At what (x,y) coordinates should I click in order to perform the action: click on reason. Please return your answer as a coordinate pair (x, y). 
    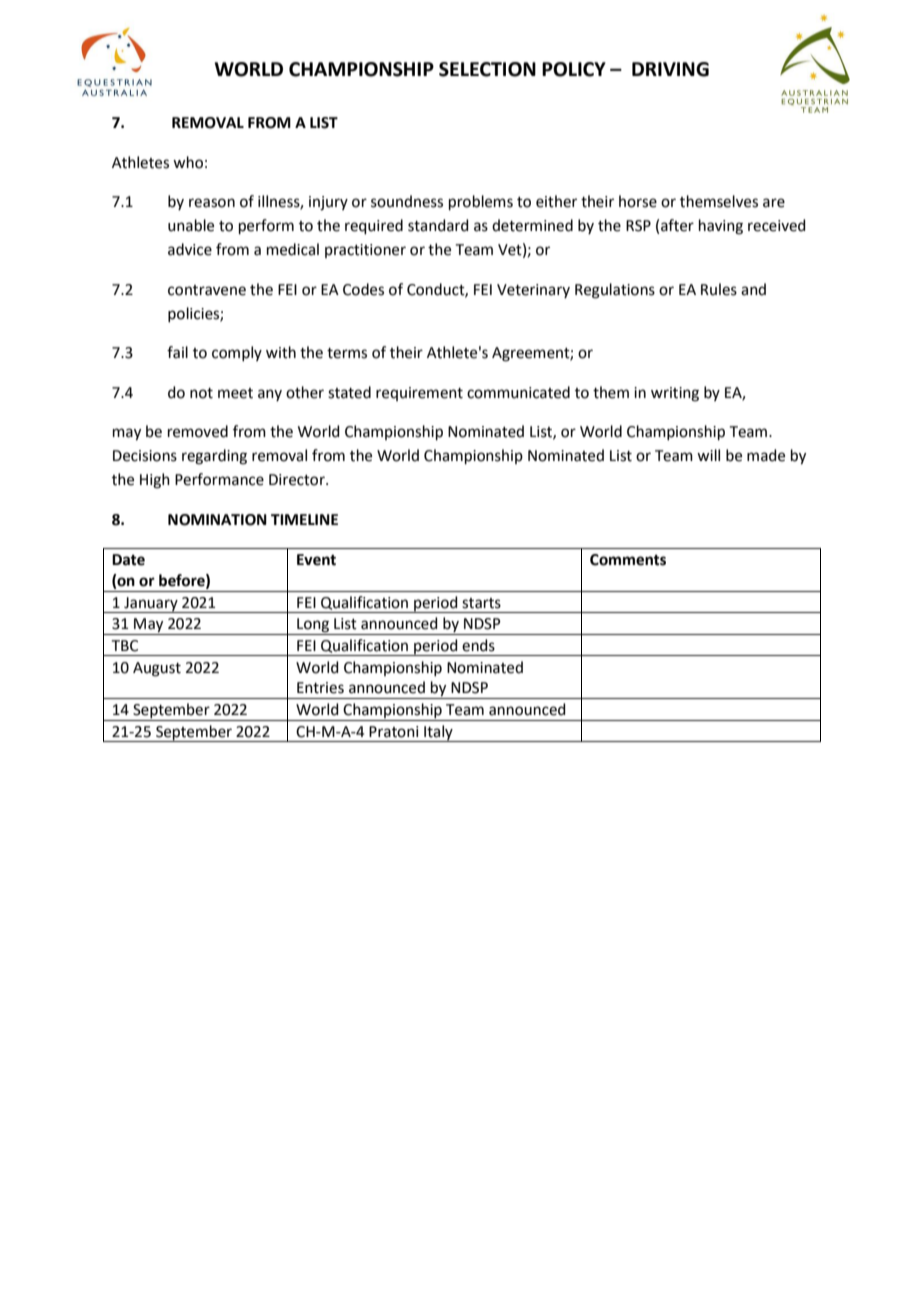
    Looking at the image, I should click on (212, 203).
